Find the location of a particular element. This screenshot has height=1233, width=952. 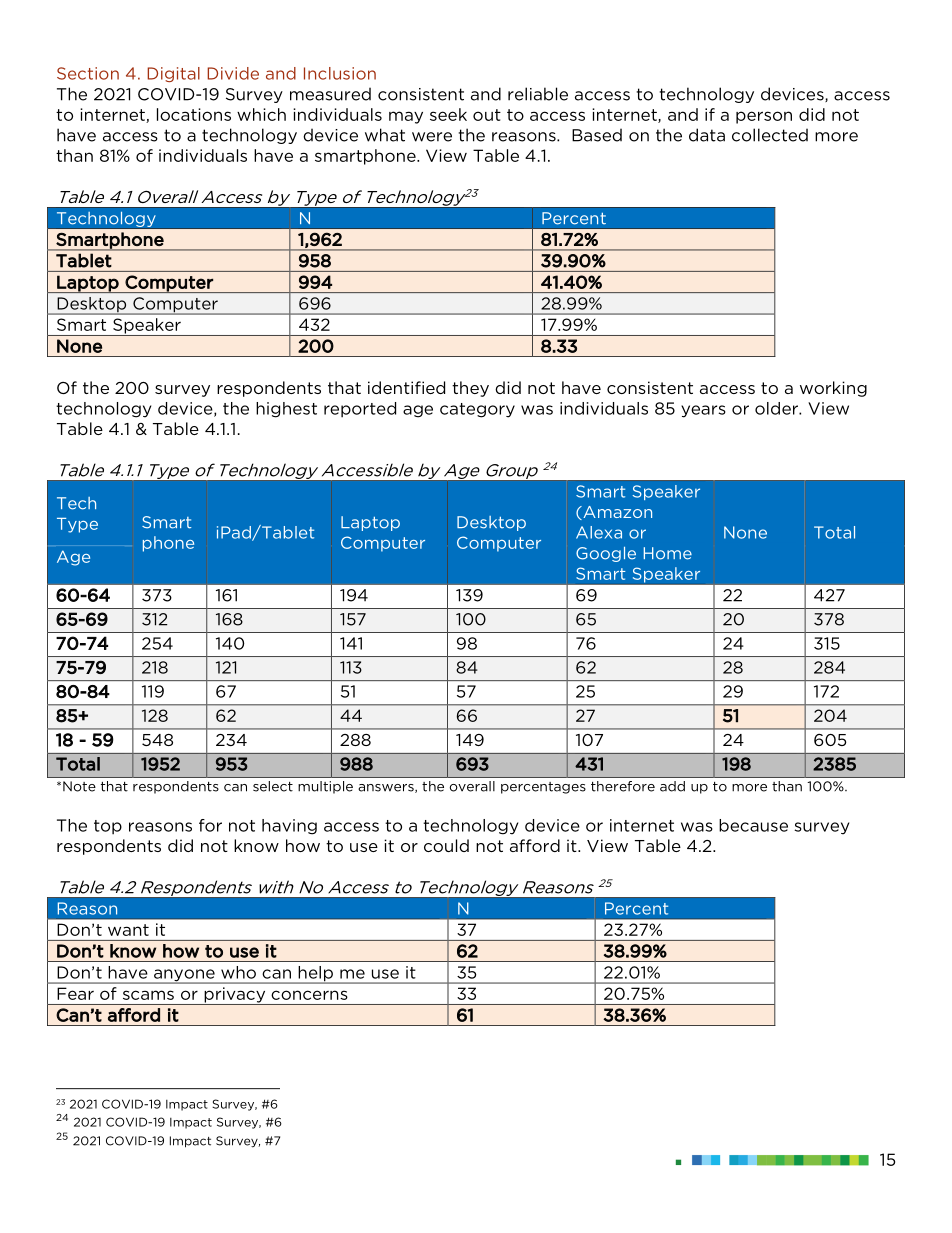

therefore is located at coordinates (623, 786).
